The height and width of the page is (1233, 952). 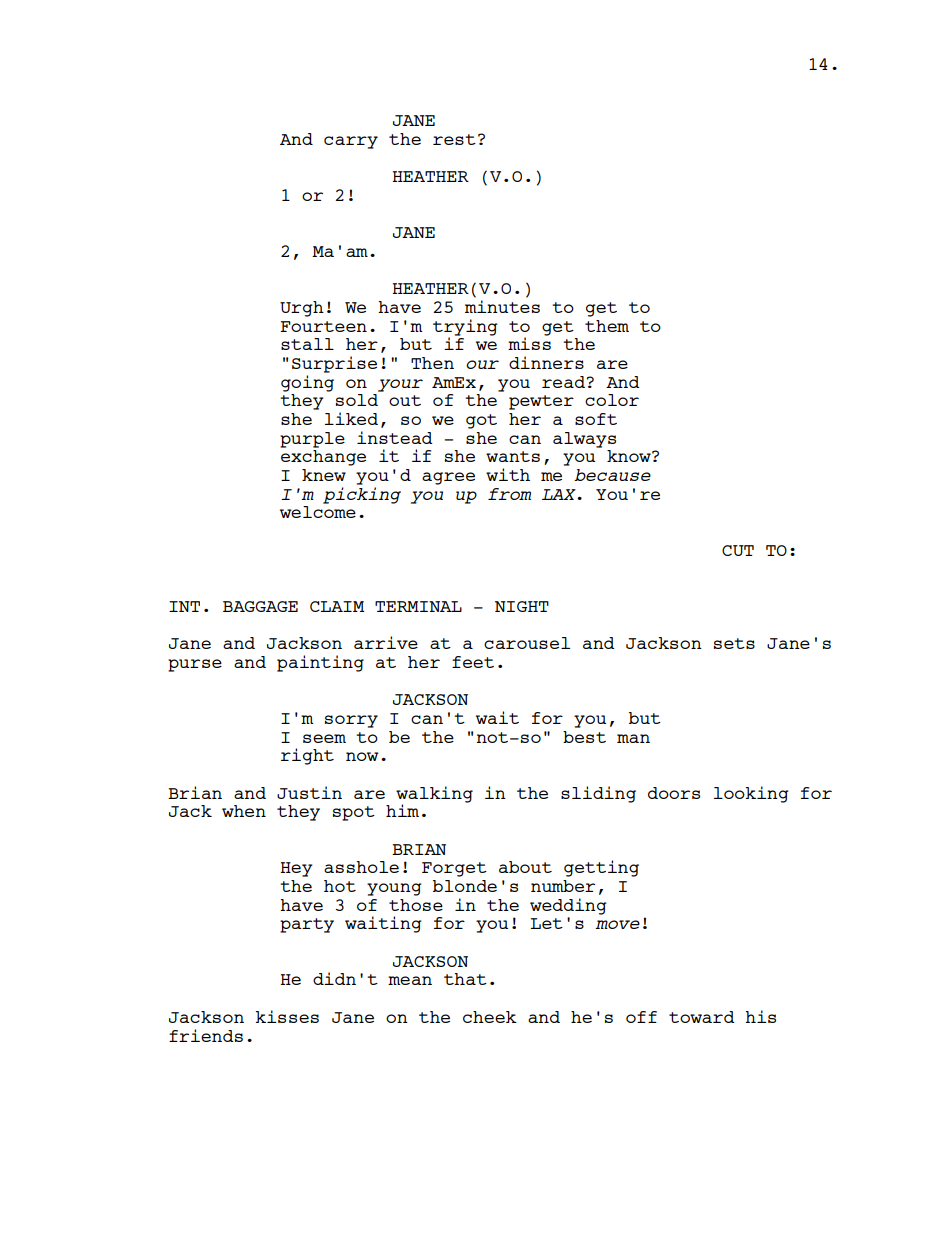 What do you see at coordinates (434, 795) in the page?
I see `walking` at bounding box center [434, 795].
